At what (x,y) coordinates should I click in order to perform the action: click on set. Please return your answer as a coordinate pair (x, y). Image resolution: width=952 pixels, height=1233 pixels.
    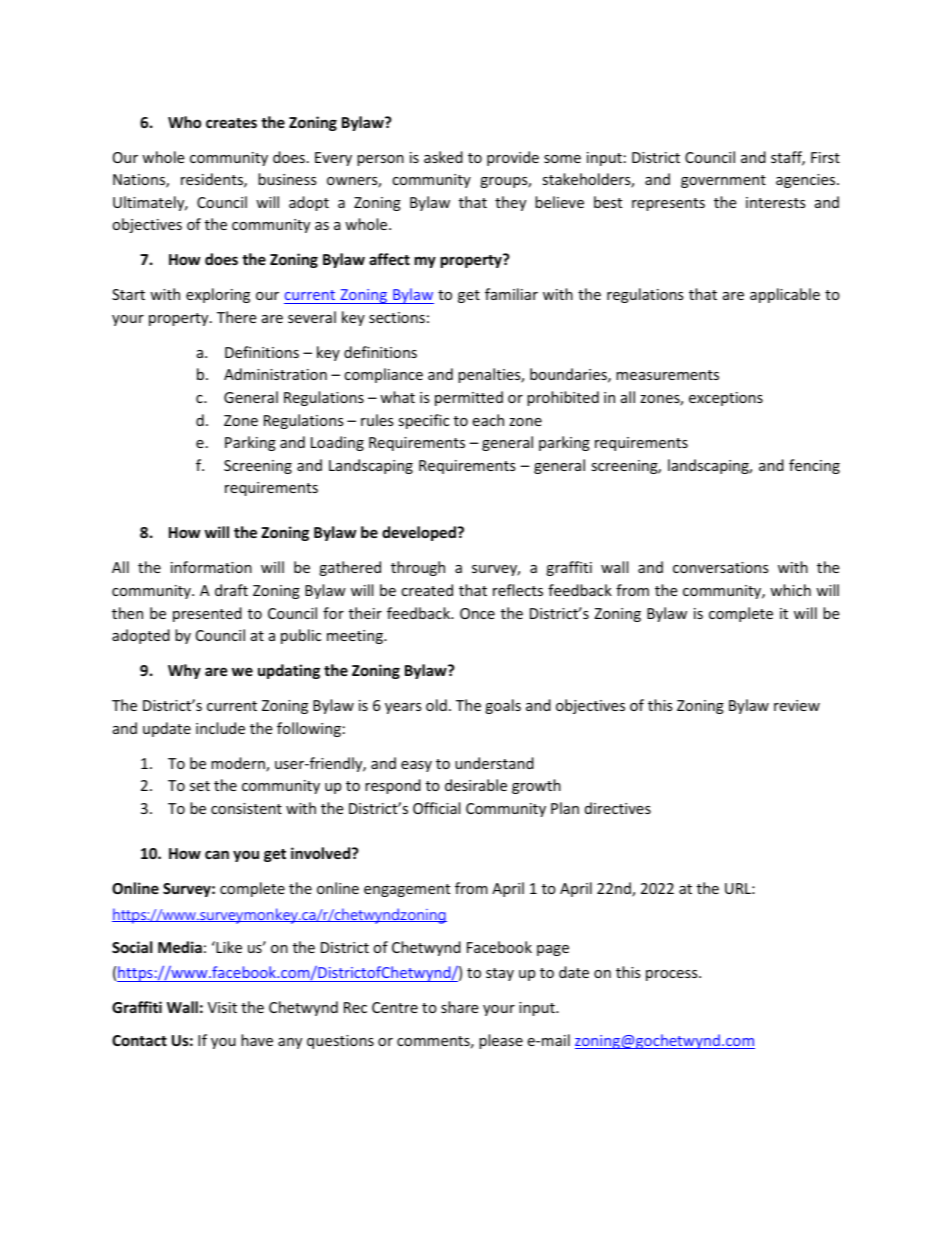
    Looking at the image, I should click on (200, 786).
